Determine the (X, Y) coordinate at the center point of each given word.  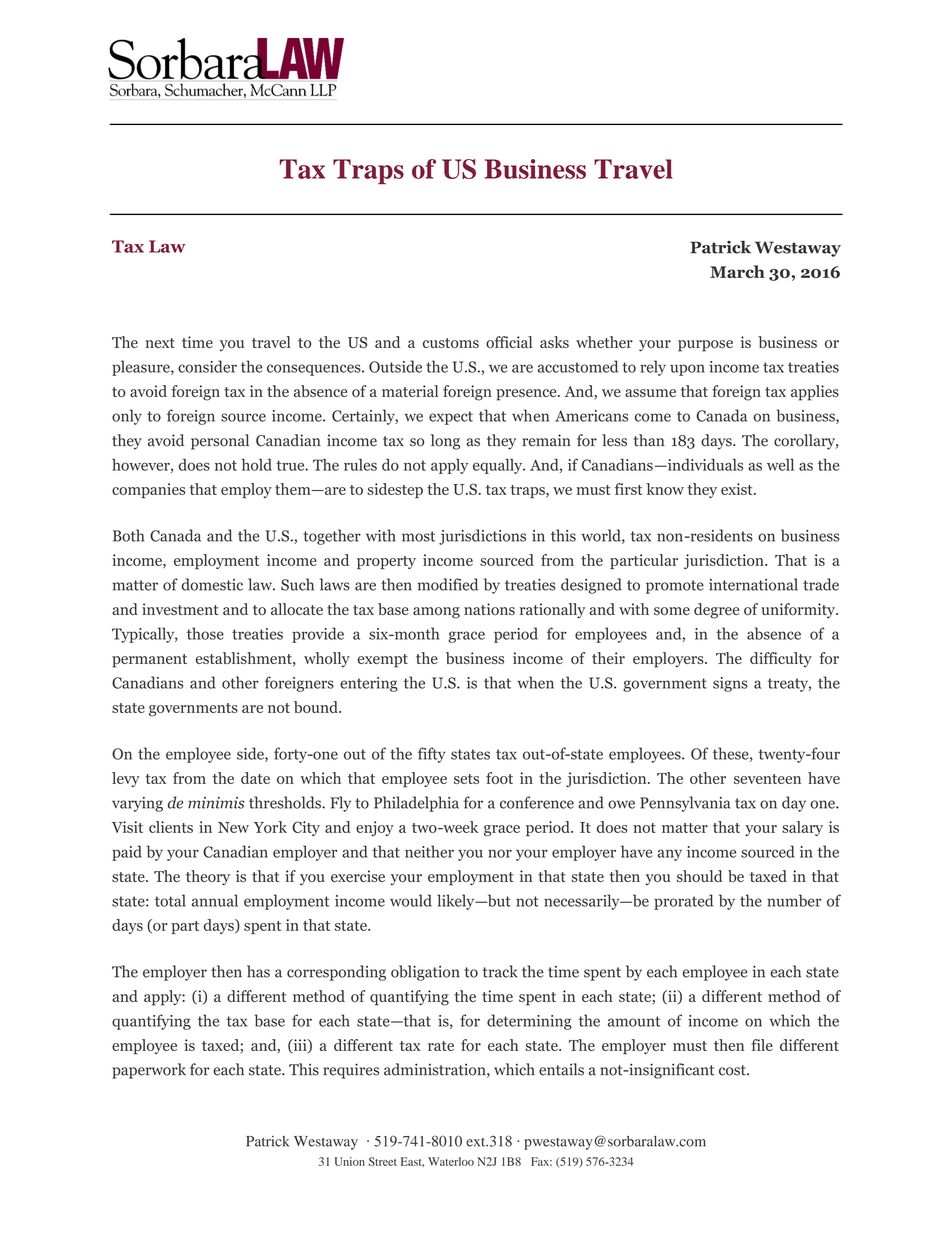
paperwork (149, 1071)
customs (451, 343)
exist (738, 489)
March (737, 271)
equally (499, 466)
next (160, 343)
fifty (432, 755)
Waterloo (451, 1161)
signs (730, 684)
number (794, 900)
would (411, 900)
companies (148, 491)
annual (215, 900)
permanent (149, 661)
